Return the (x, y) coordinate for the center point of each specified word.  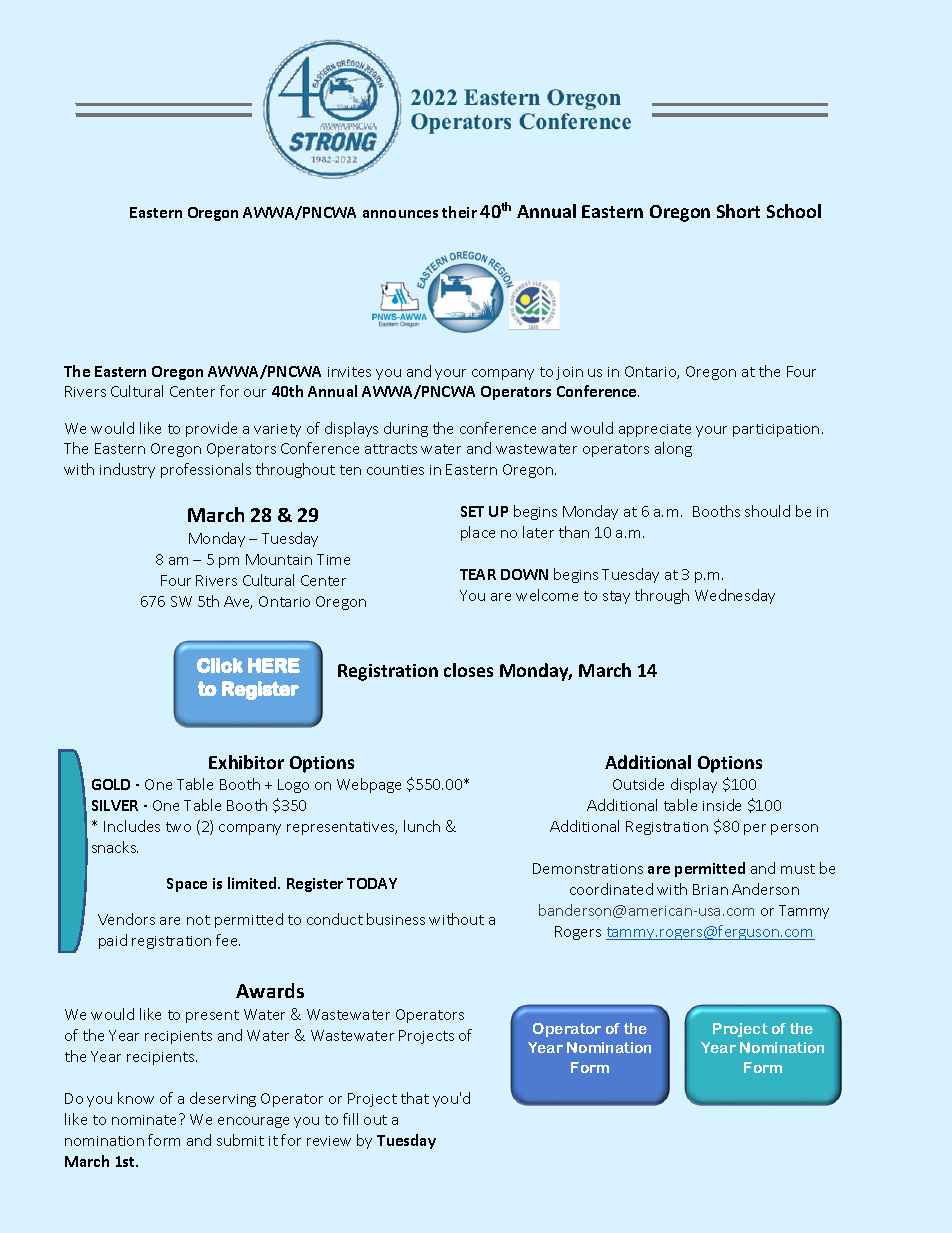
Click (220, 665)
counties (395, 470)
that (415, 1098)
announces (400, 214)
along (673, 449)
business (396, 919)
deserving (223, 1099)
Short (738, 211)
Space (187, 885)
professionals (206, 470)
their (459, 212)
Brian (710, 889)
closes (468, 670)
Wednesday (735, 596)
